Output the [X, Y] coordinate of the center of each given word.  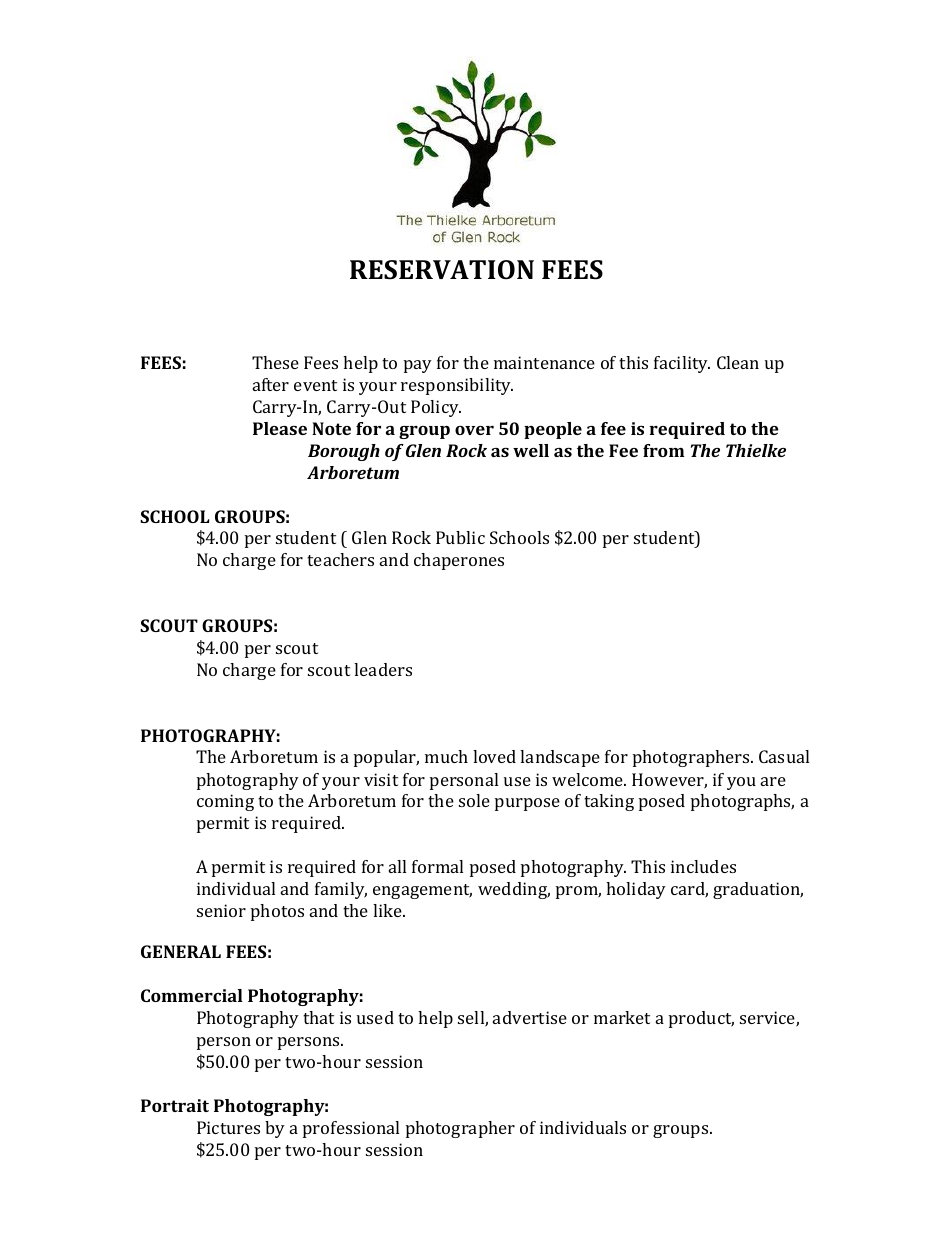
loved [494, 756]
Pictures [228, 1127]
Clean [738, 362]
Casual [784, 756]
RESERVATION [442, 270]
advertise [530, 1017]
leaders [383, 669]
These [275, 362]
